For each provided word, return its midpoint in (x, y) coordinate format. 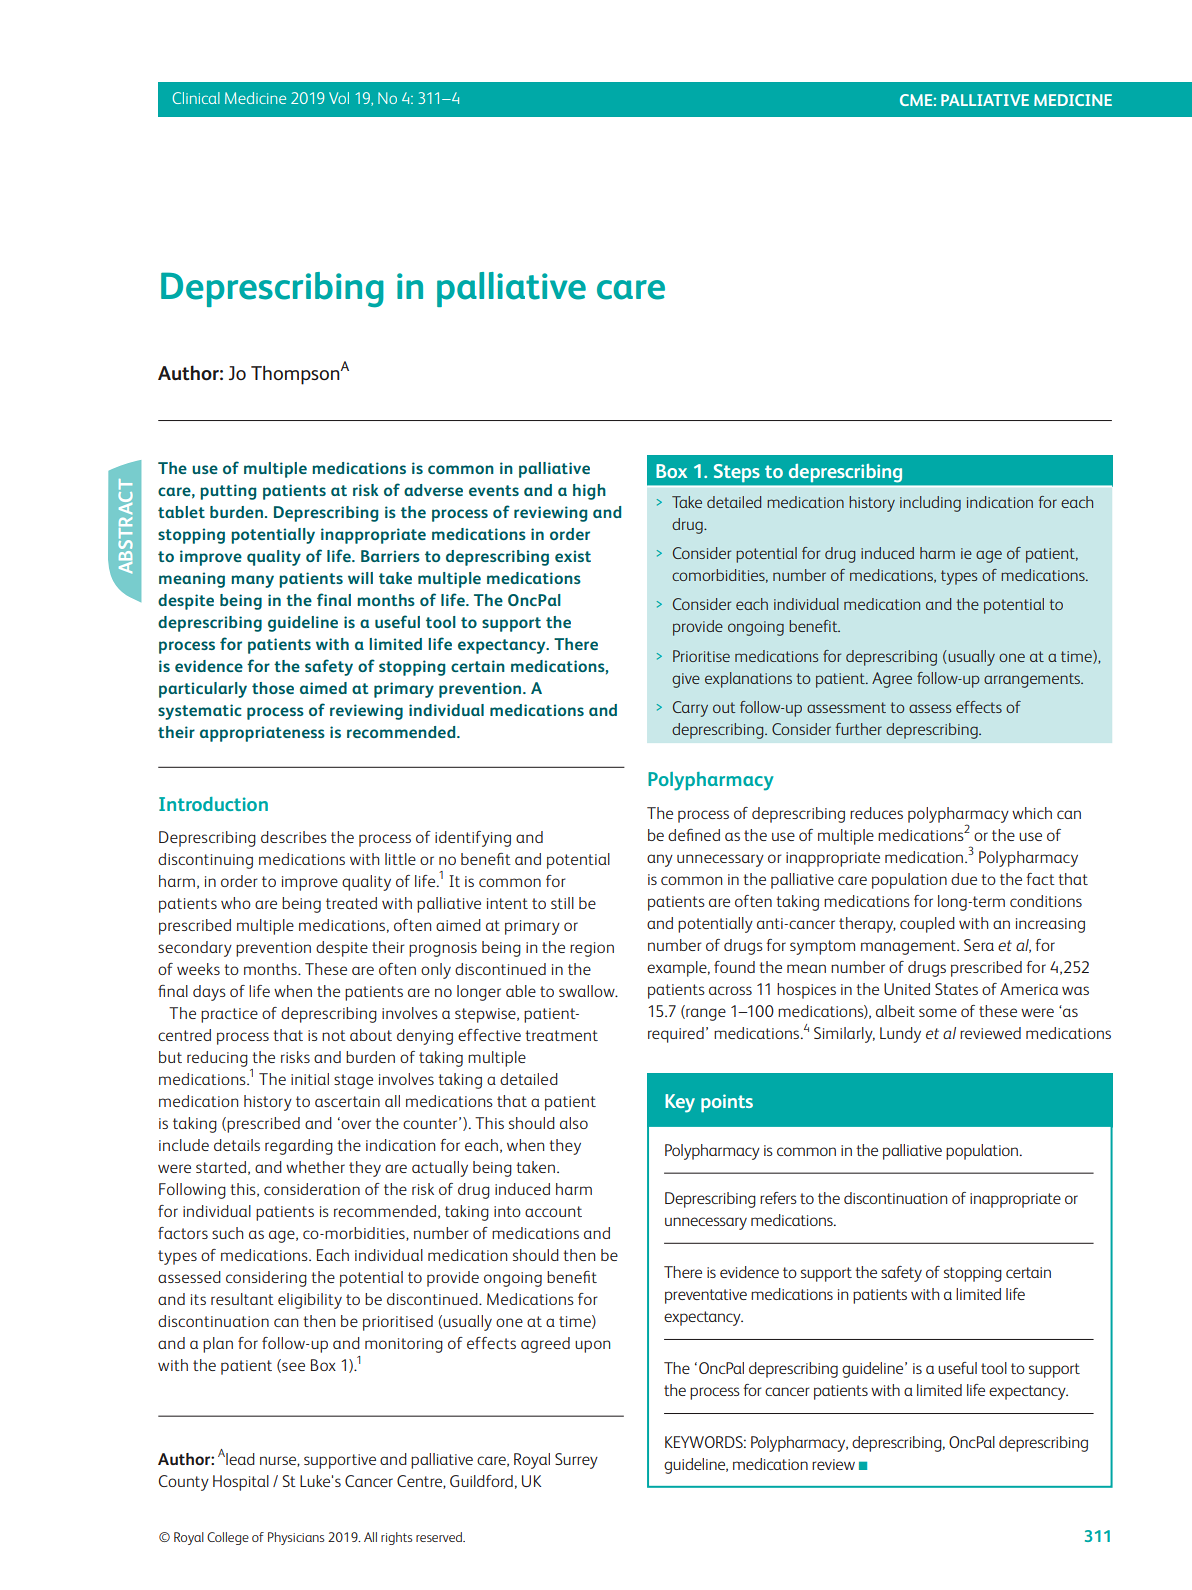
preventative (706, 1296)
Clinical (196, 98)
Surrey (576, 1461)
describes (294, 837)
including (930, 504)
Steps (736, 473)
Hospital (241, 1483)
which (1032, 813)
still (562, 903)
